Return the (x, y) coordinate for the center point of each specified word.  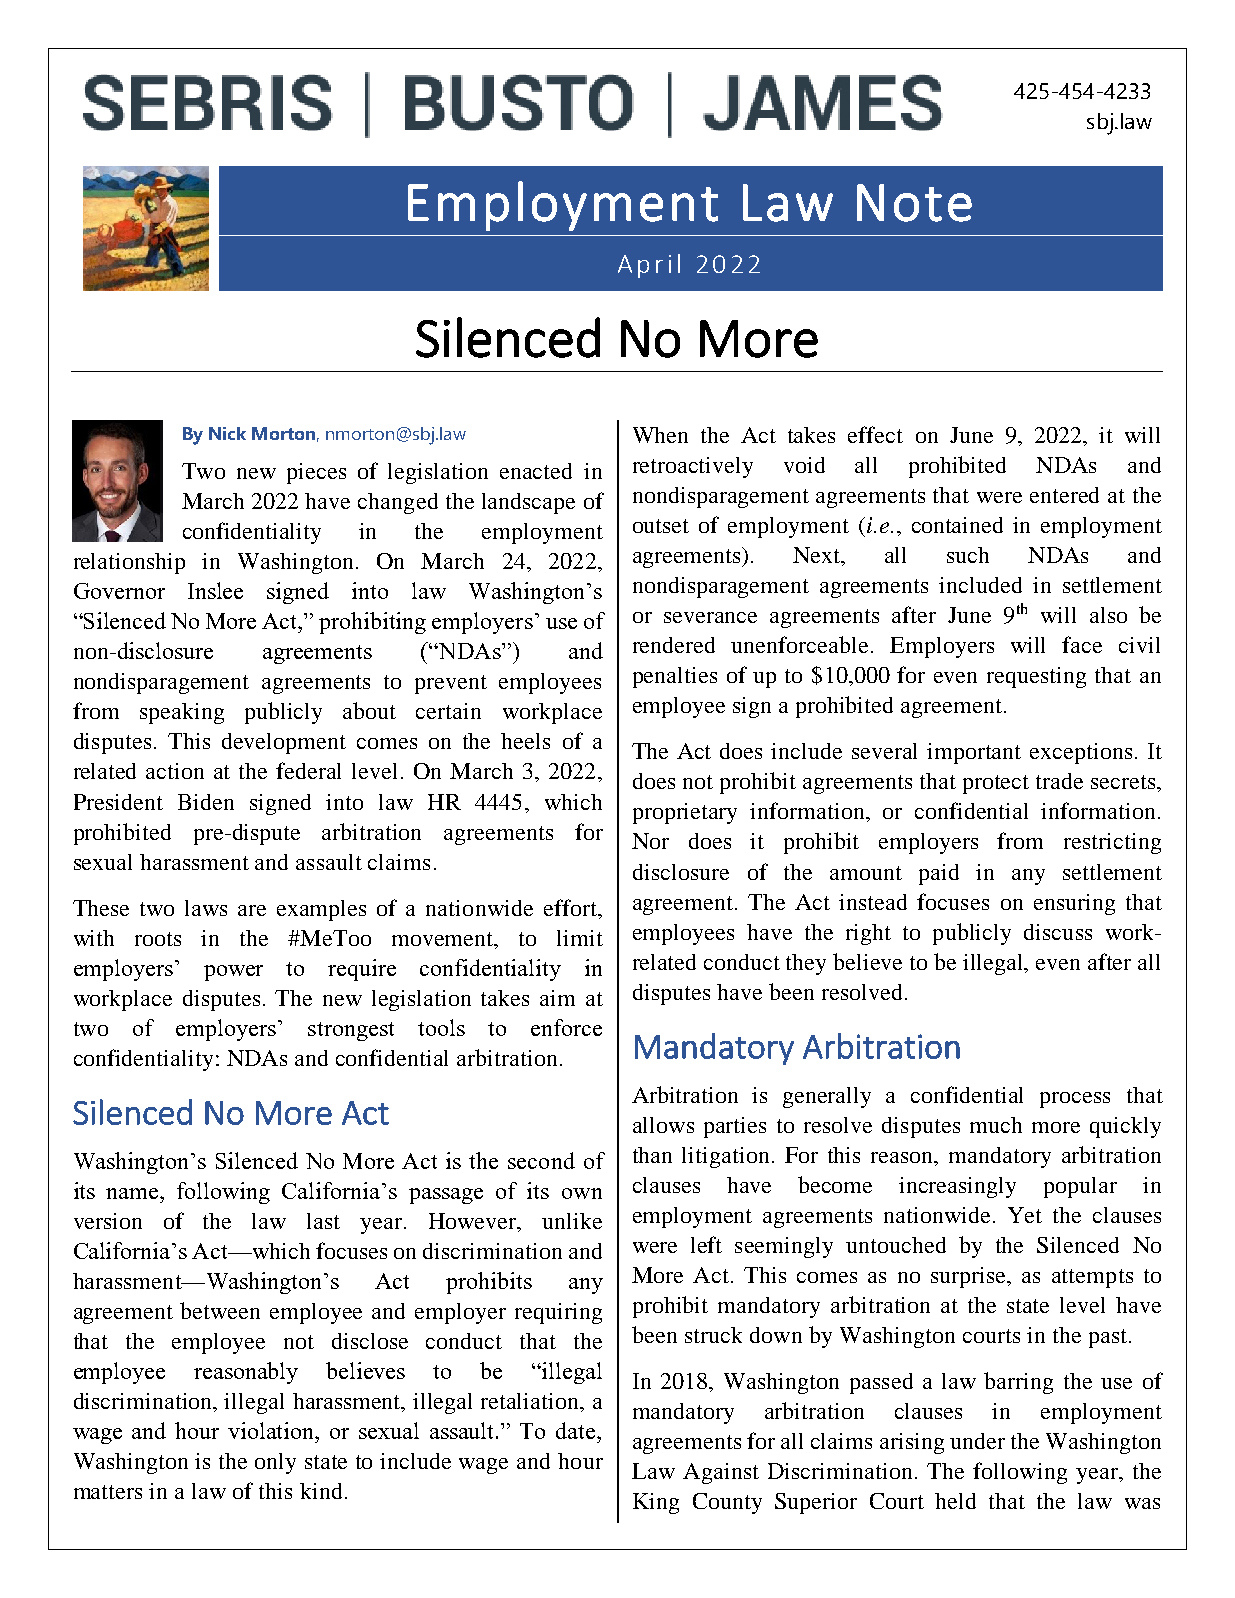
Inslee (215, 590)
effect (875, 434)
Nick (227, 433)
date (577, 1430)
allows (663, 1125)
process (1075, 1100)
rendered (674, 645)
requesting (1036, 677)
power (233, 973)
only (275, 1463)
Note (914, 203)
